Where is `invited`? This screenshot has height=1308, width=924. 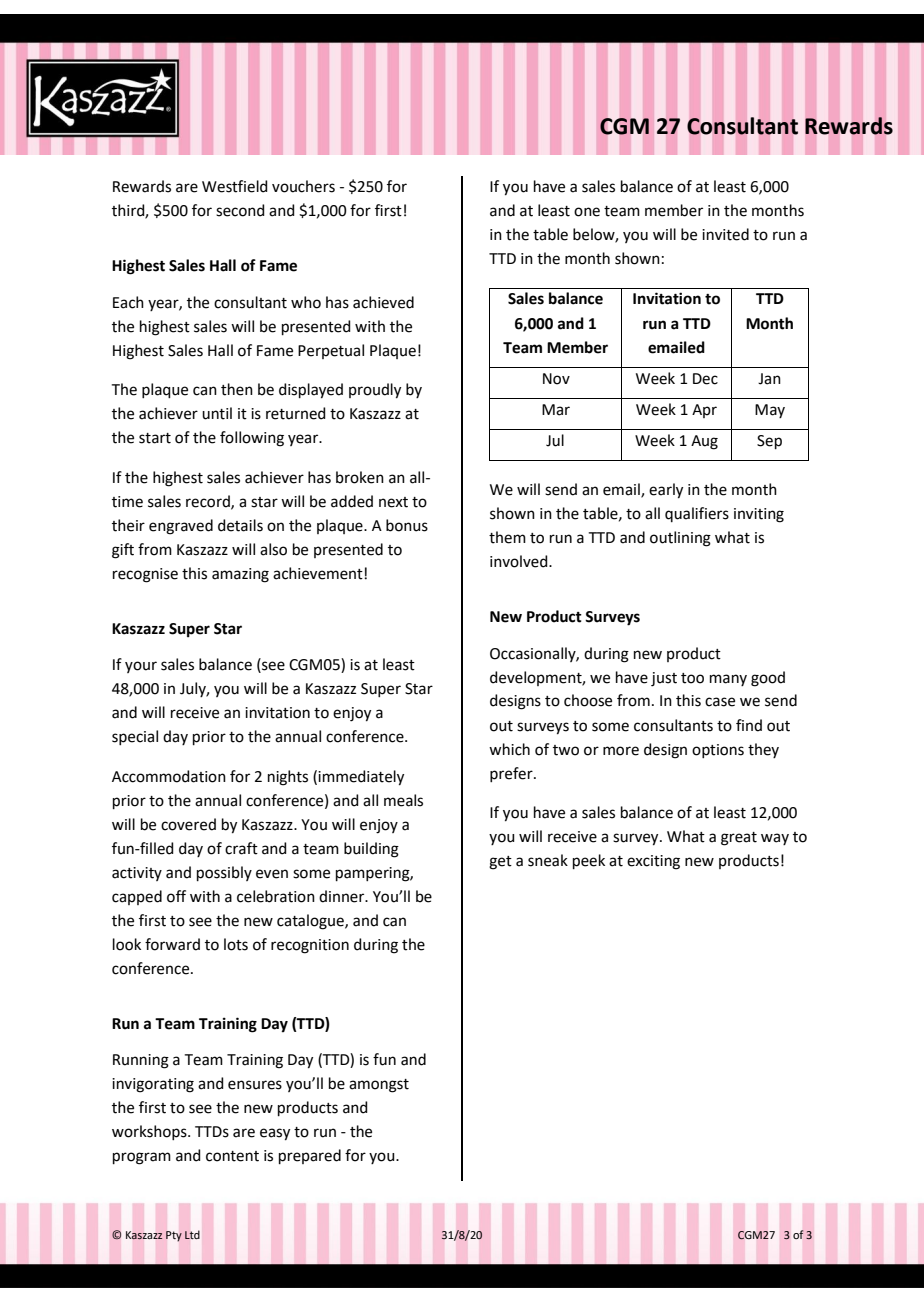
invited is located at coordinates (725, 234).
